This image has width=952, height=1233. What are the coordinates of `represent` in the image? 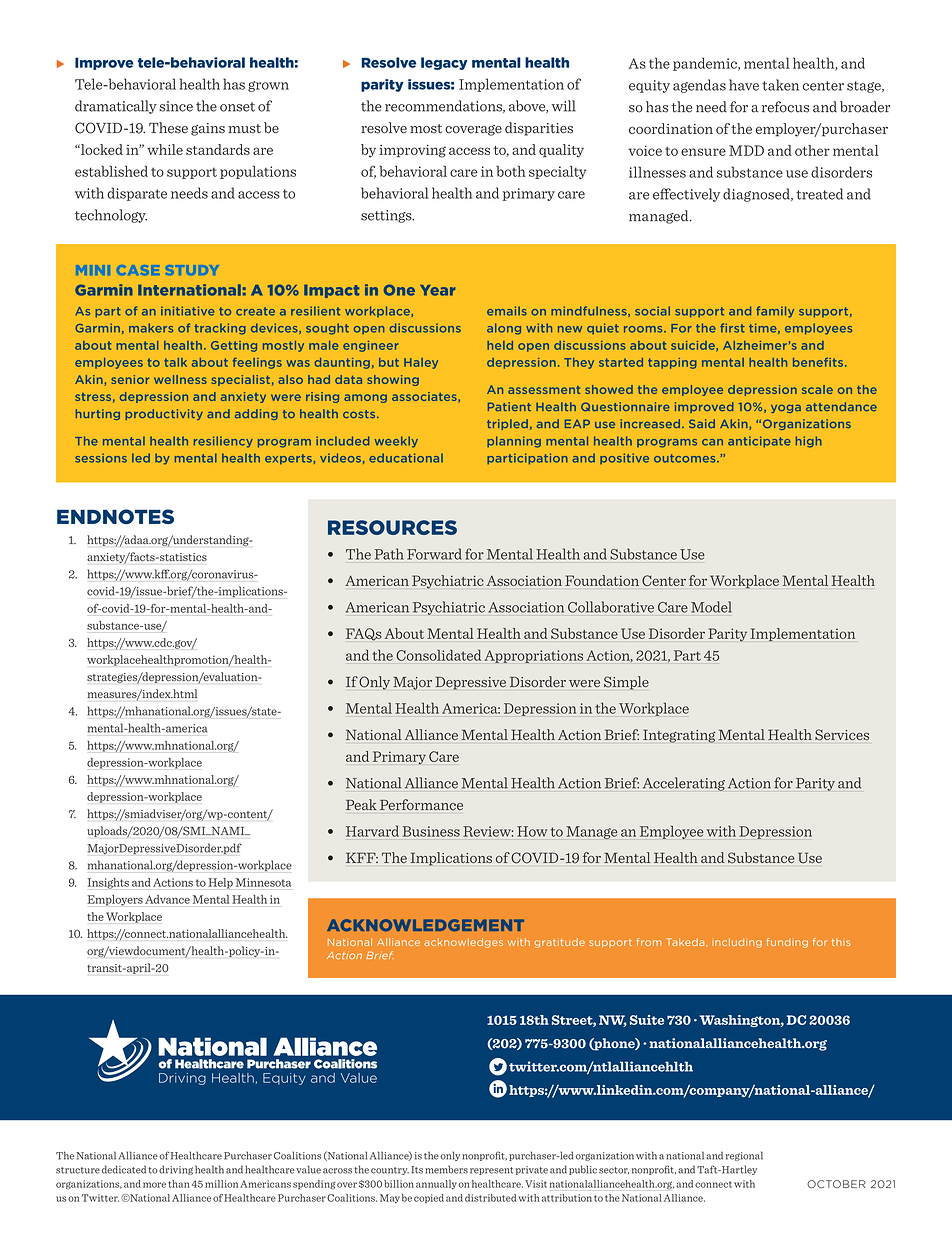 It's located at (492, 1171).
